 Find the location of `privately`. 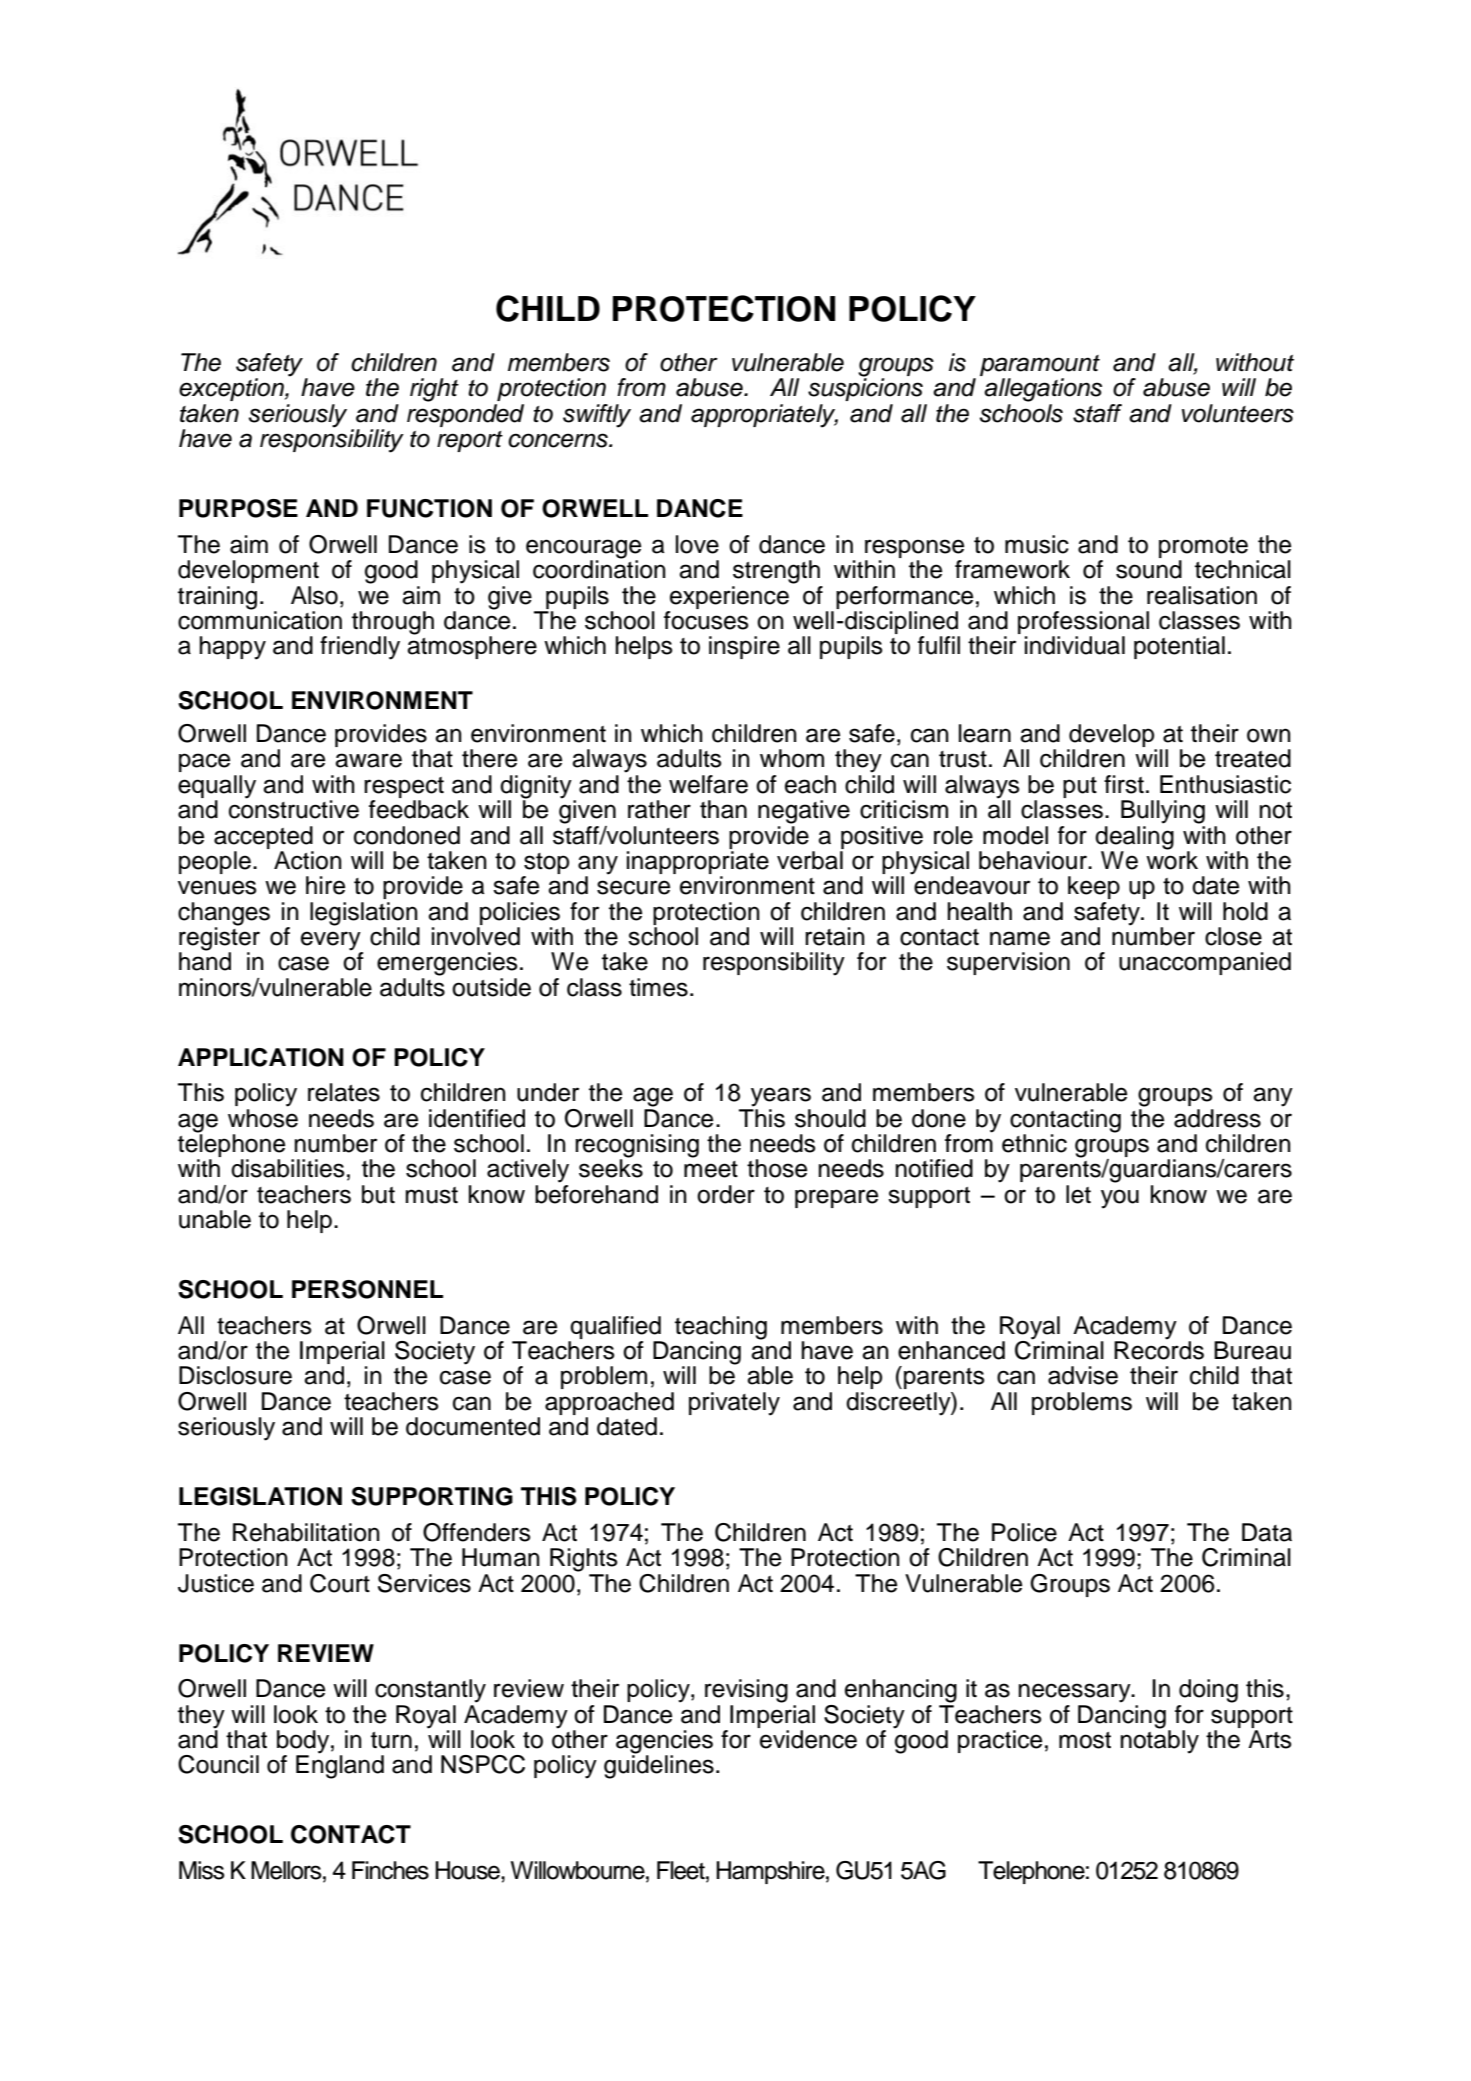

privately is located at coordinates (734, 1404).
